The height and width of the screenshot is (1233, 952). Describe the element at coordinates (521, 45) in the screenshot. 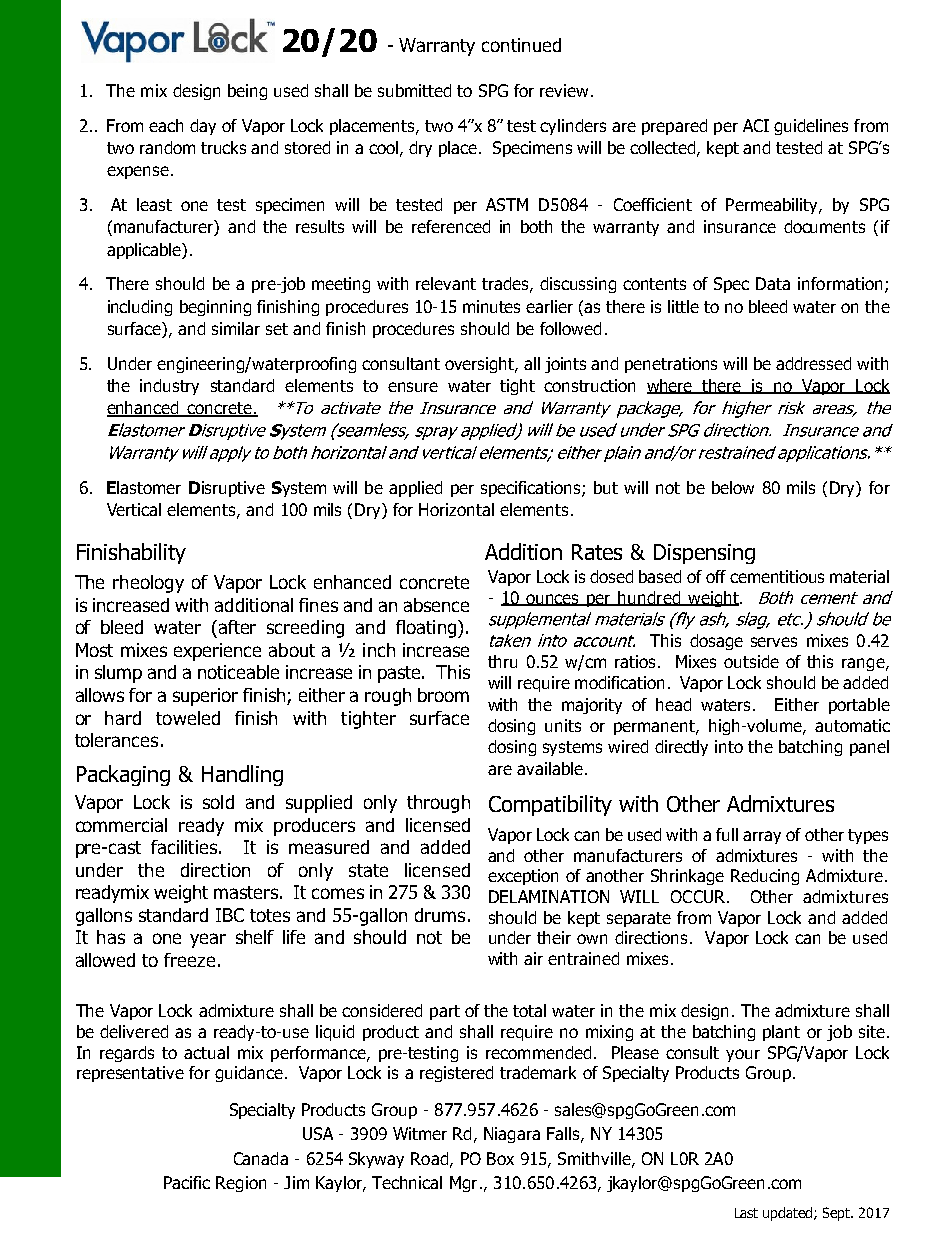

I see `continued` at that location.
